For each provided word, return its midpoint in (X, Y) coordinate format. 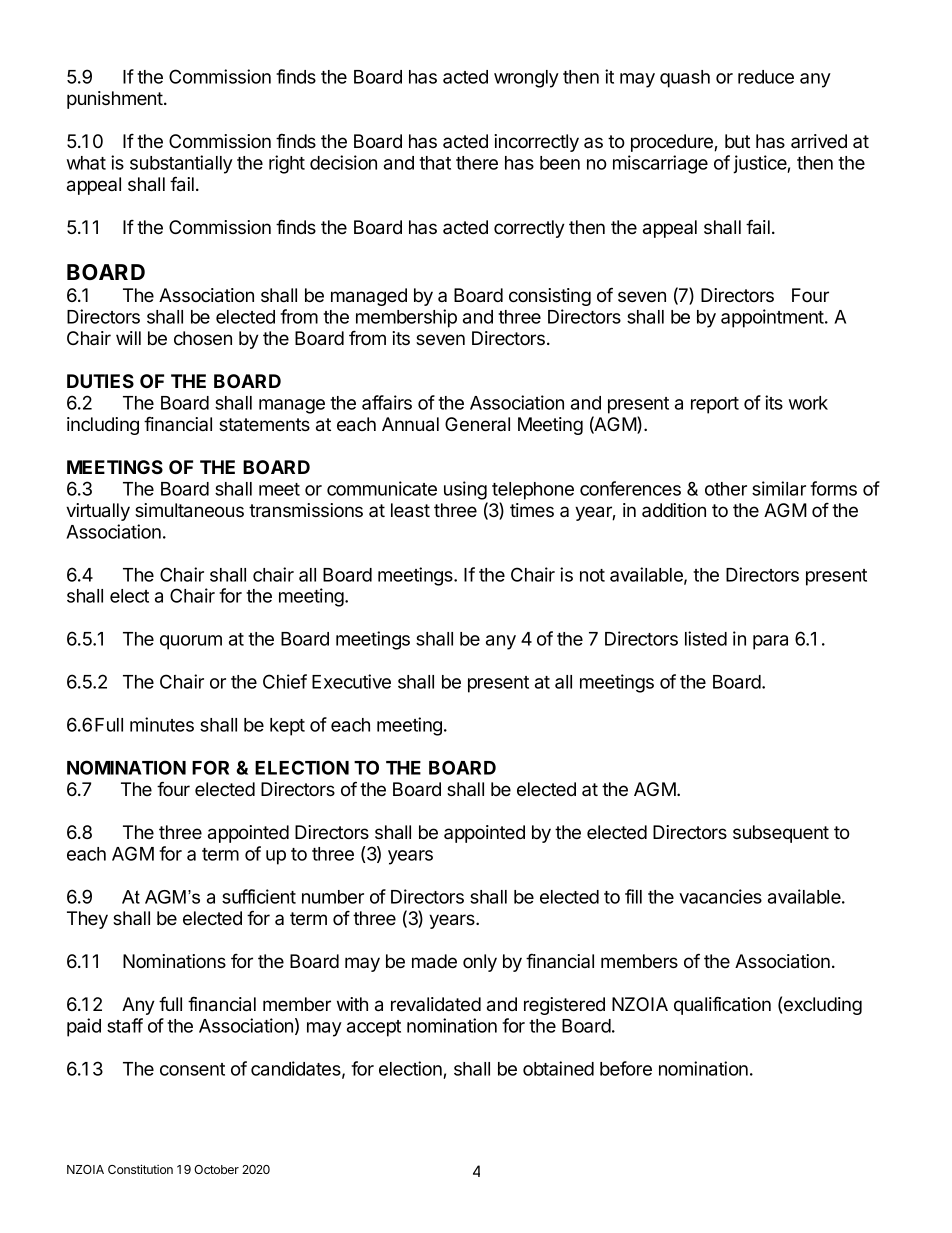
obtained (558, 1068)
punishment (116, 100)
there (477, 163)
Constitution (140, 1169)
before (626, 1068)
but (737, 141)
